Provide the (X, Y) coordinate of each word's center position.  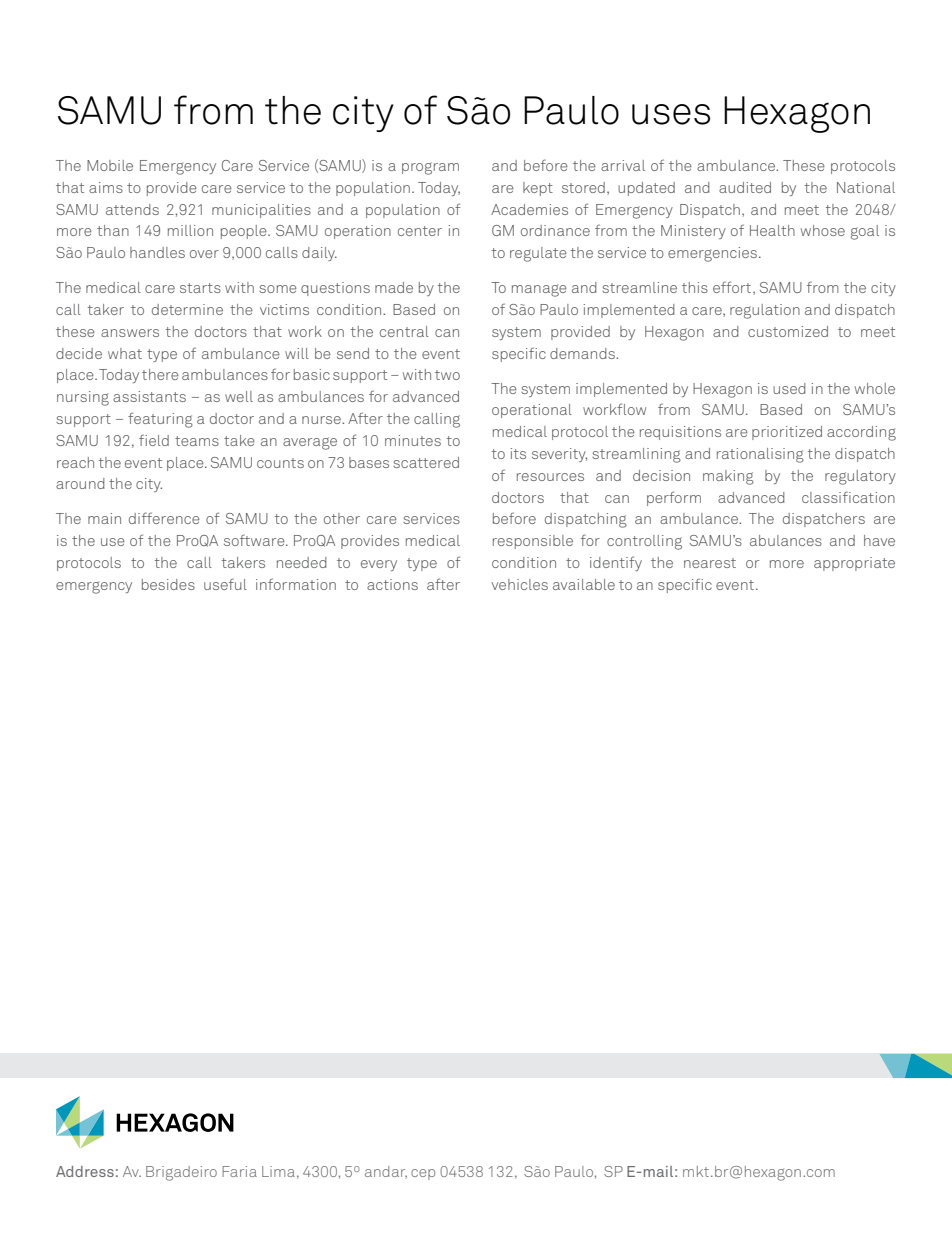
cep (423, 1174)
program (430, 168)
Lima (278, 1171)
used (789, 388)
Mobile (110, 165)
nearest (710, 563)
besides (168, 584)
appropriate (854, 564)
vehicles (520, 584)
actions (392, 584)
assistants (149, 396)
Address (85, 1171)
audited (745, 187)
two (447, 375)
